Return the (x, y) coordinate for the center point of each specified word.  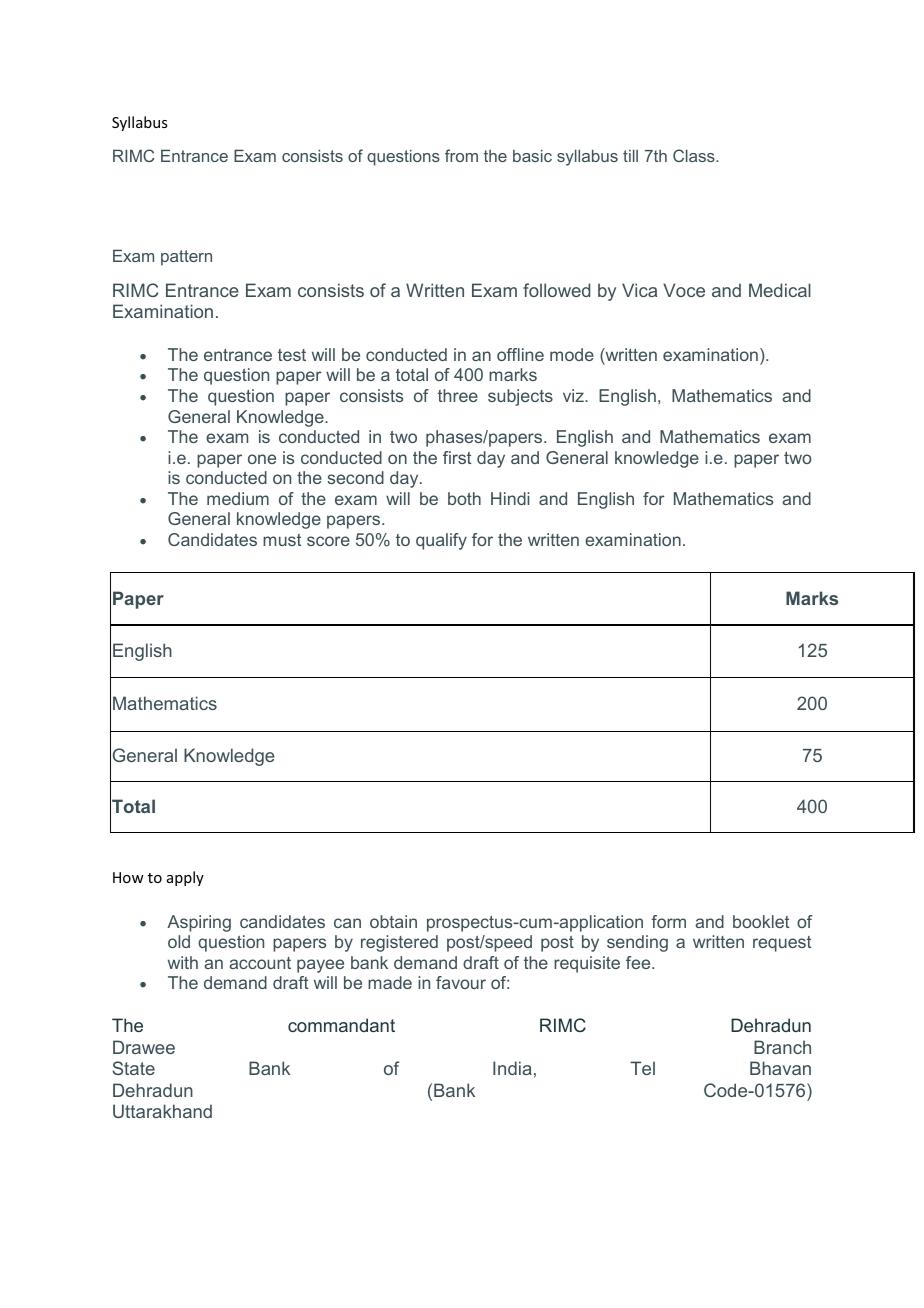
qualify (441, 541)
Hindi (510, 498)
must (282, 540)
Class (695, 155)
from (461, 155)
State (133, 1068)
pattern (186, 258)
